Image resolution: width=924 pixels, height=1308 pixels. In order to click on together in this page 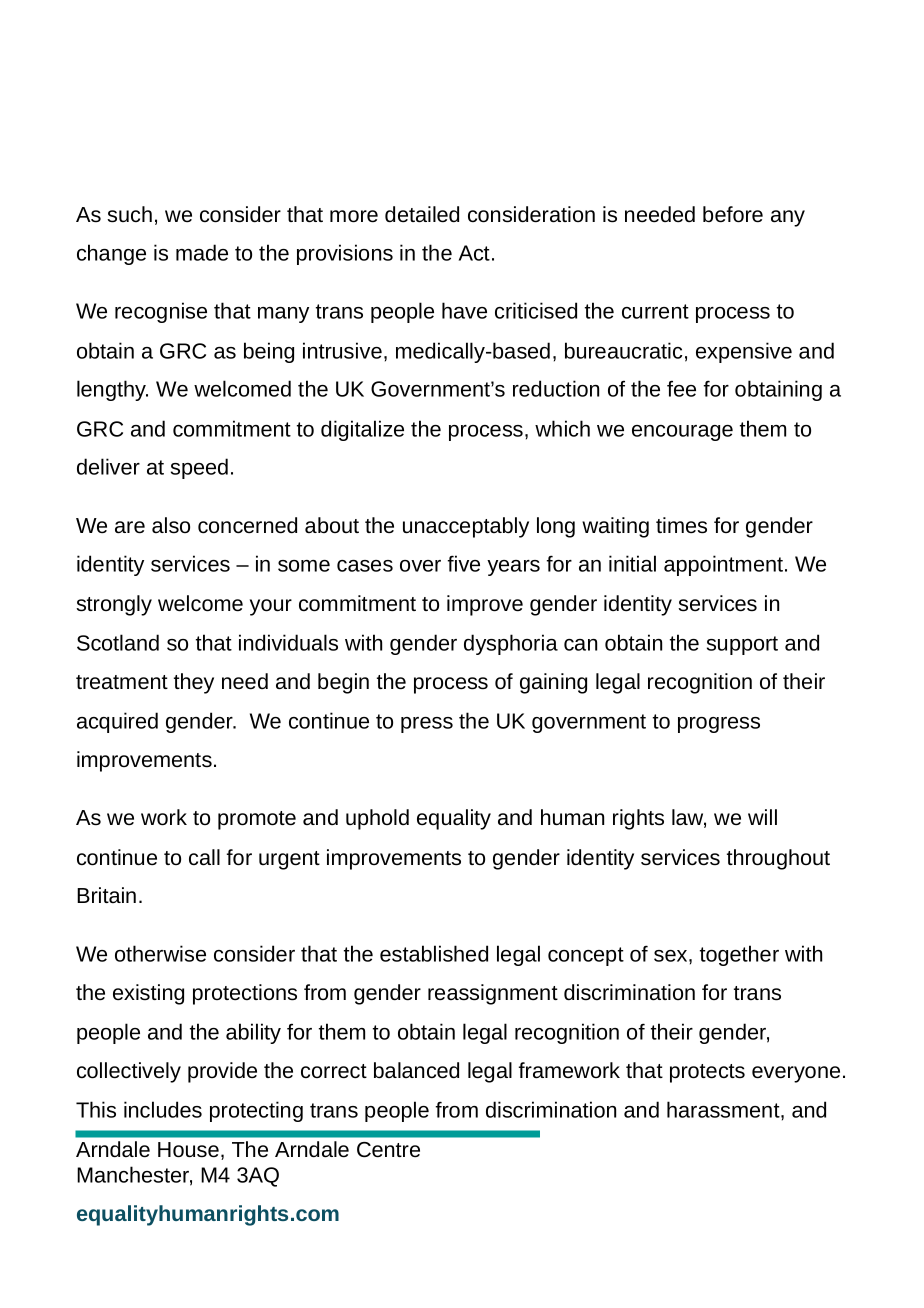, I will do `click(739, 955)`.
